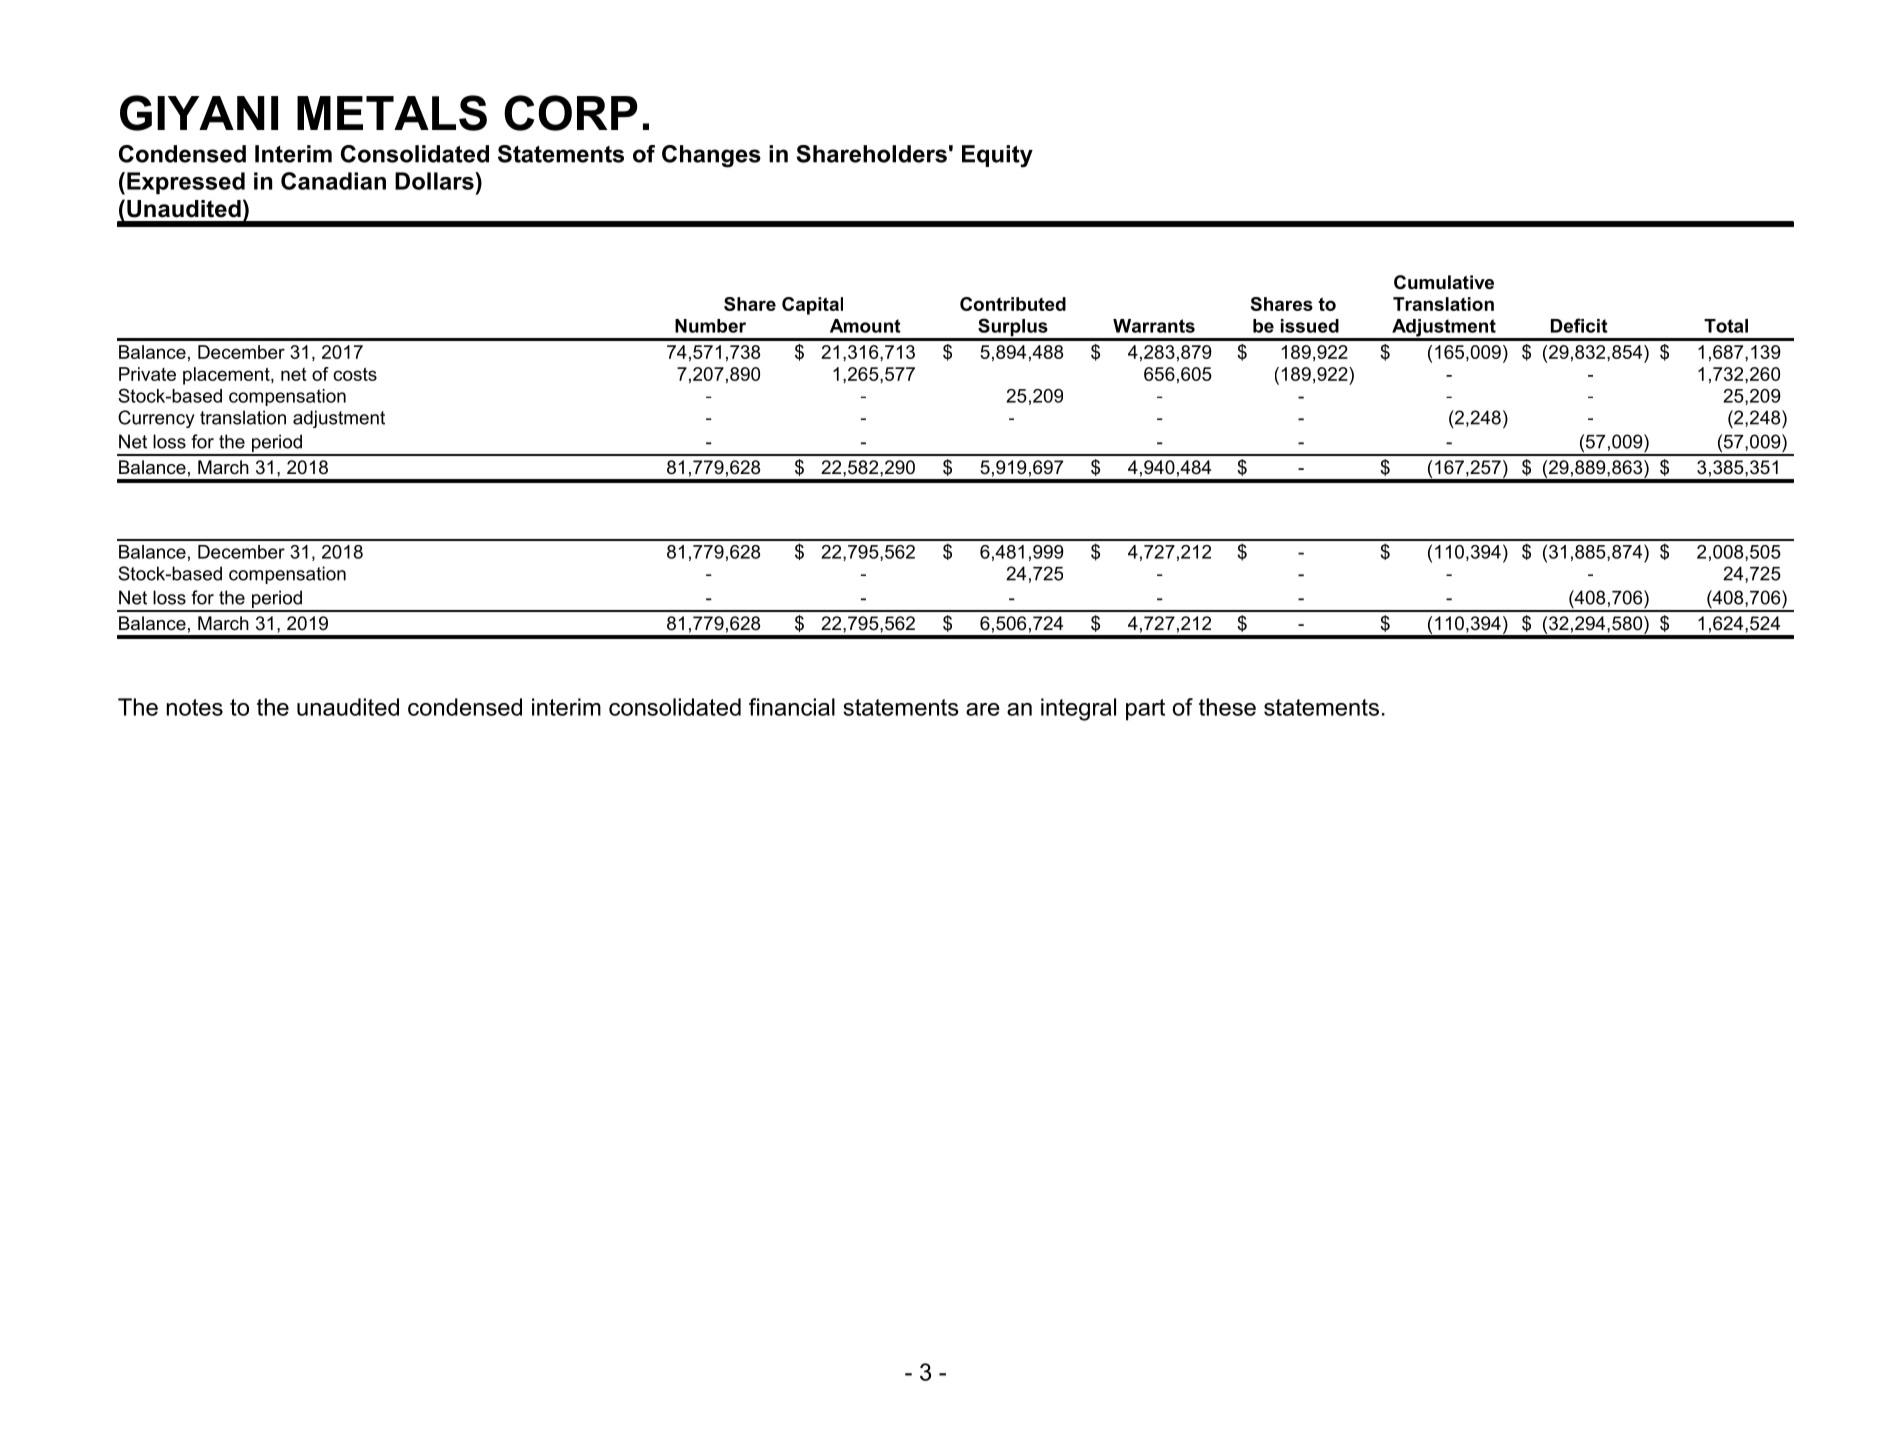 This screenshot has width=1881, height=1453. What do you see at coordinates (392, 113) in the screenshot?
I see `METALS` at bounding box center [392, 113].
